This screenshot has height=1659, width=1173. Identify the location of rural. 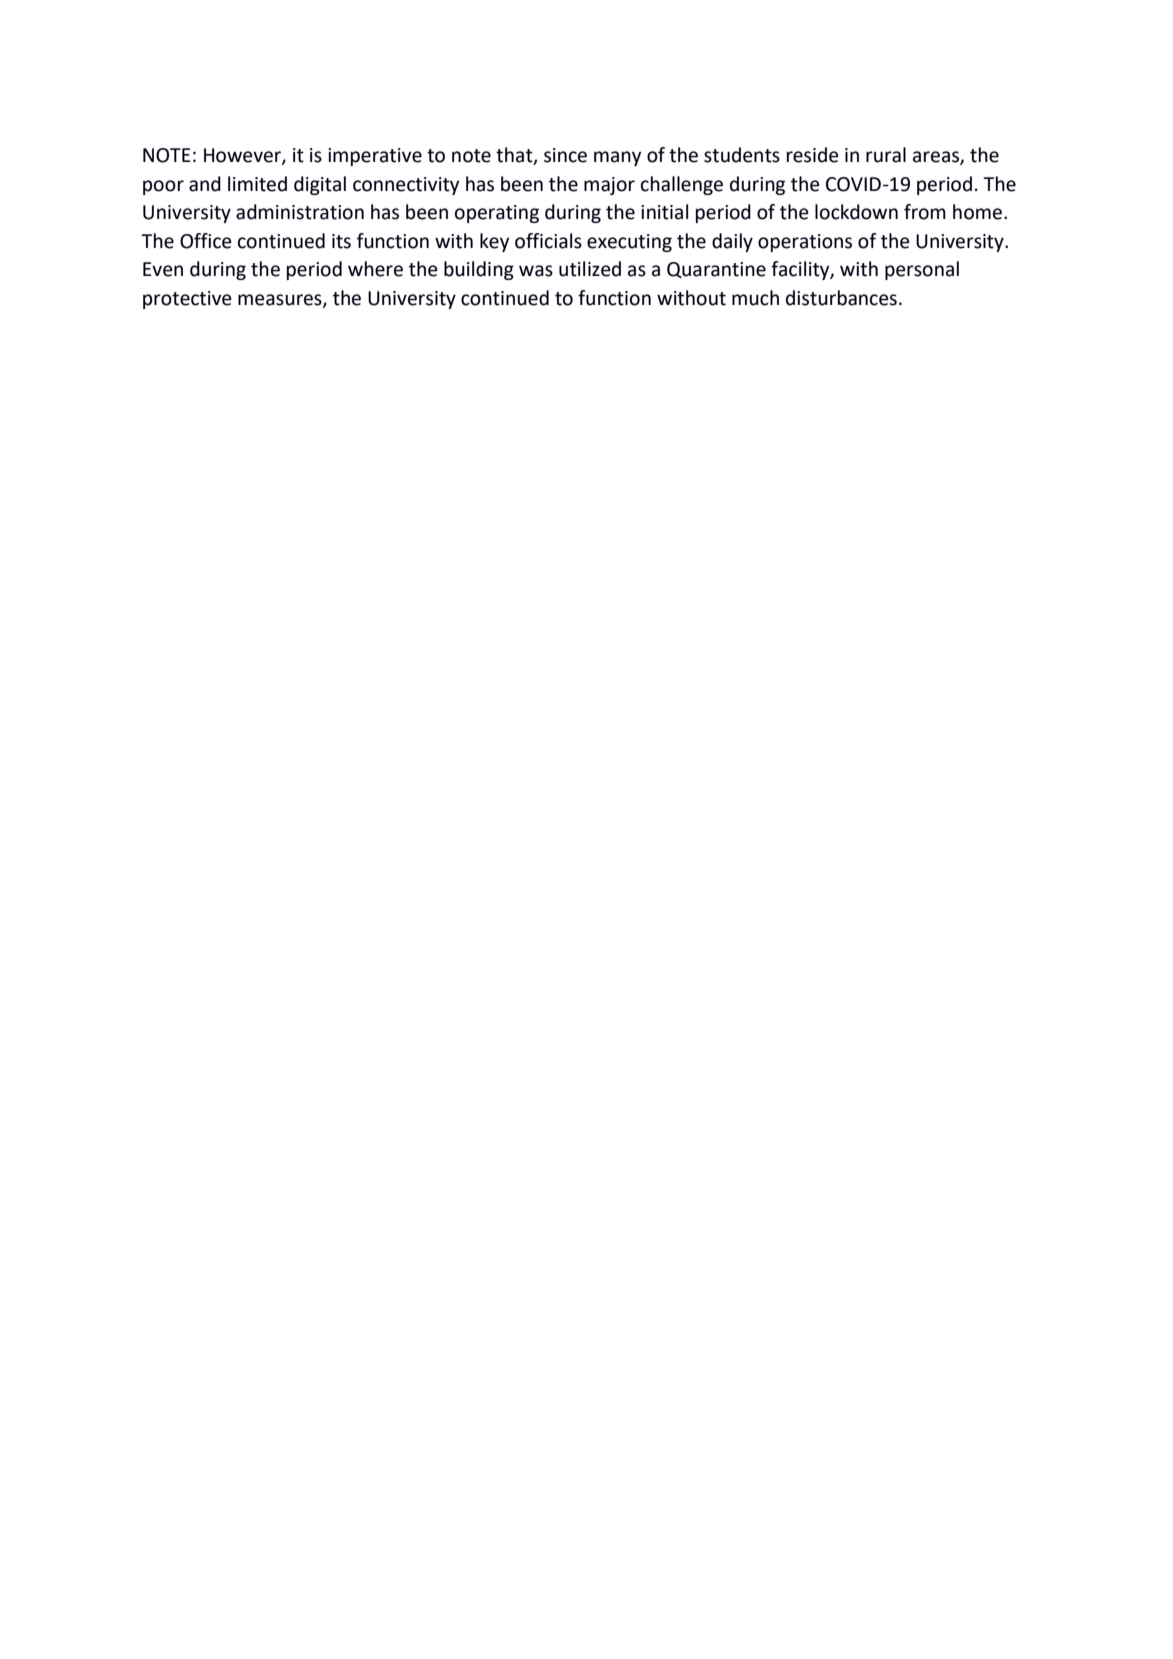
(886, 155).
